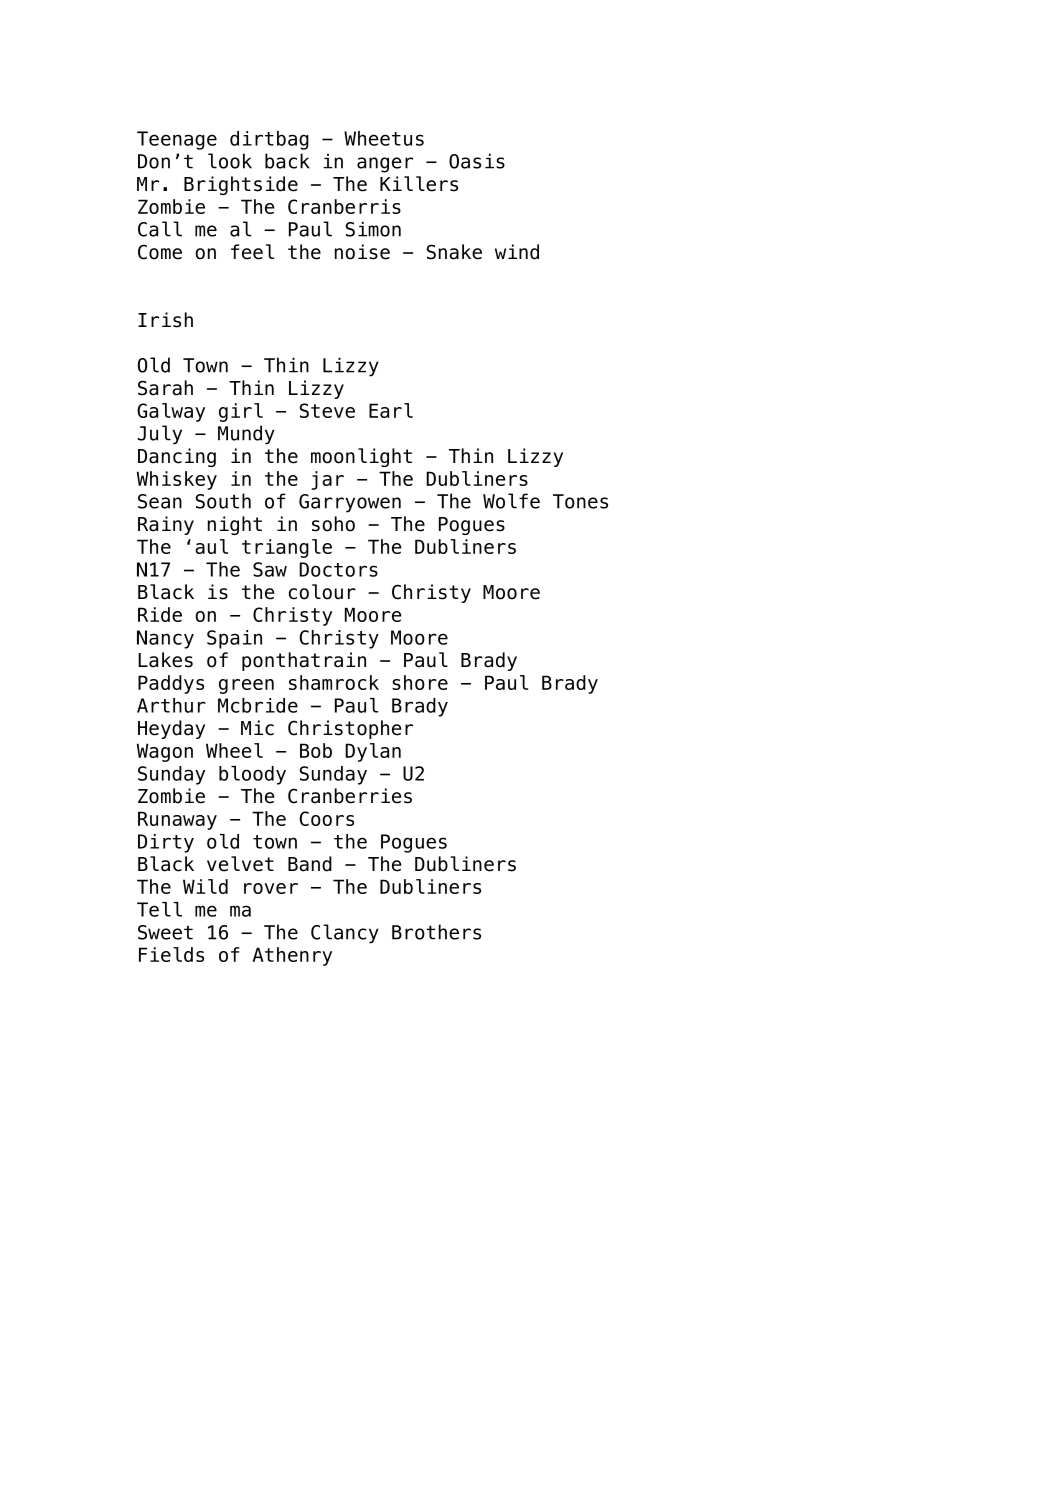  Describe the element at coordinates (477, 161) in the page. I see `Oasis` at that location.
